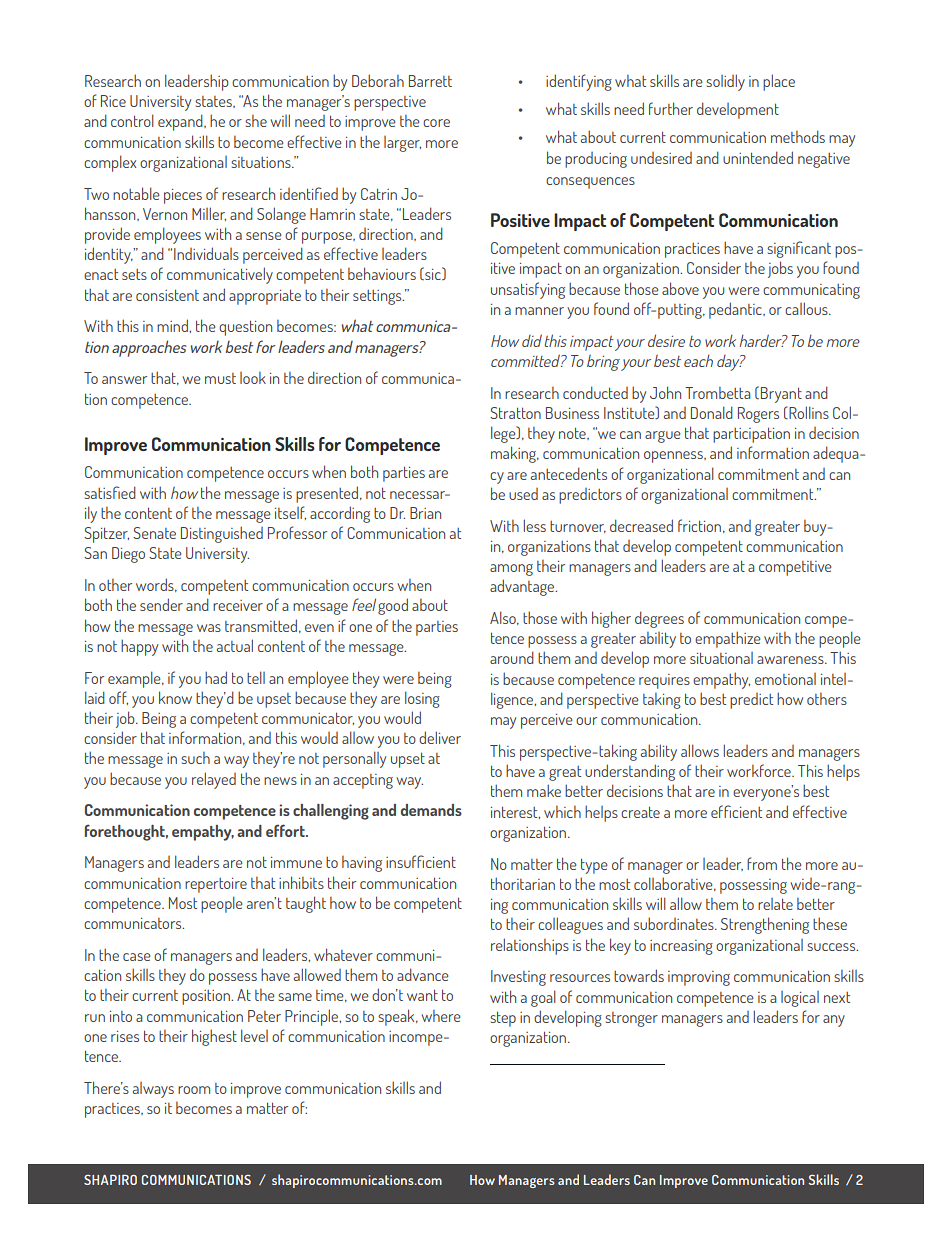 Image resolution: width=952 pixels, height=1233 pixels. Describe the element at coordinates (431, 810) in the document. I see `demands` at that location.
